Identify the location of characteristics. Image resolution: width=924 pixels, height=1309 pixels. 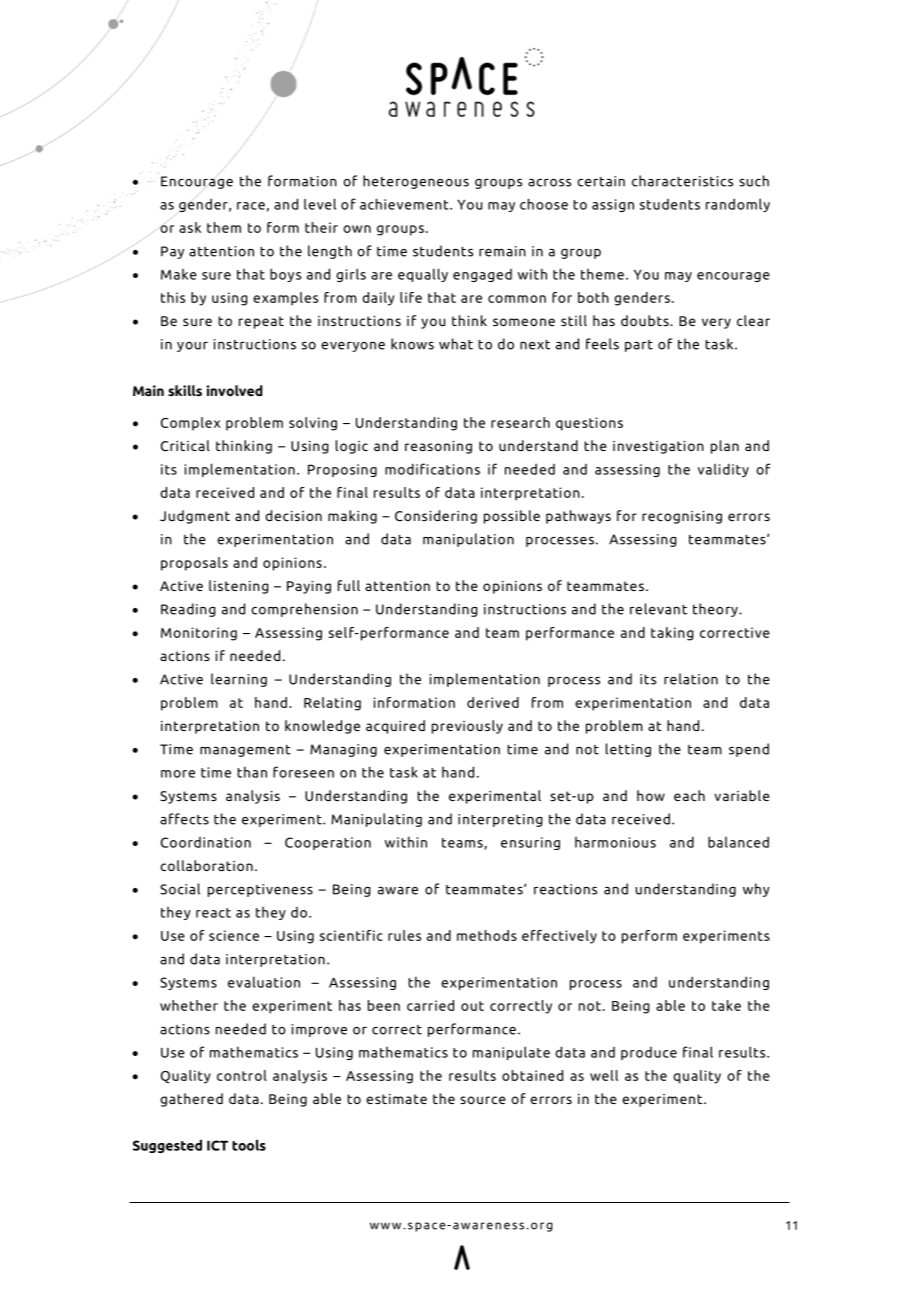
(682, 181).
